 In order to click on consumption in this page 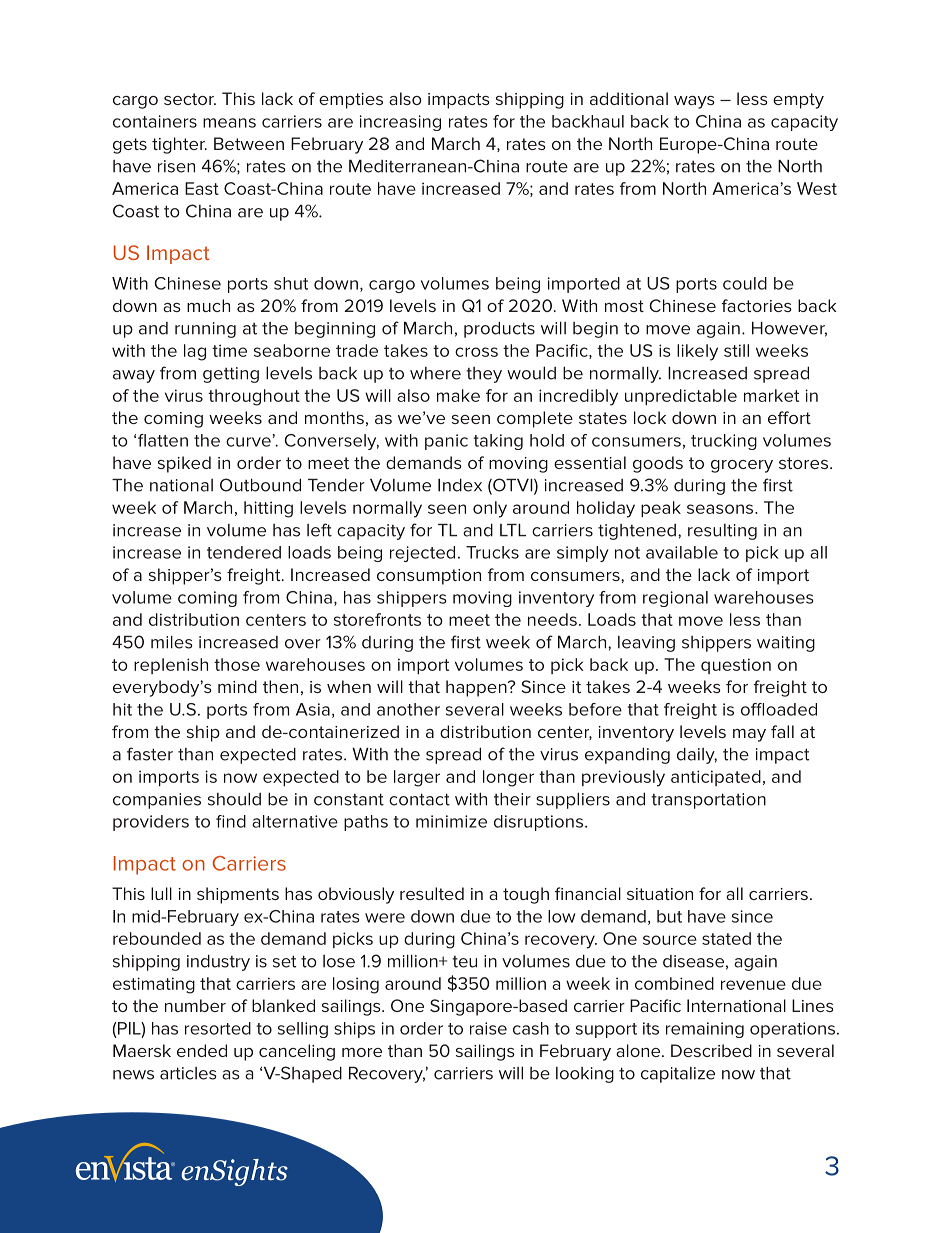, I will do `click(429, 577)`.
